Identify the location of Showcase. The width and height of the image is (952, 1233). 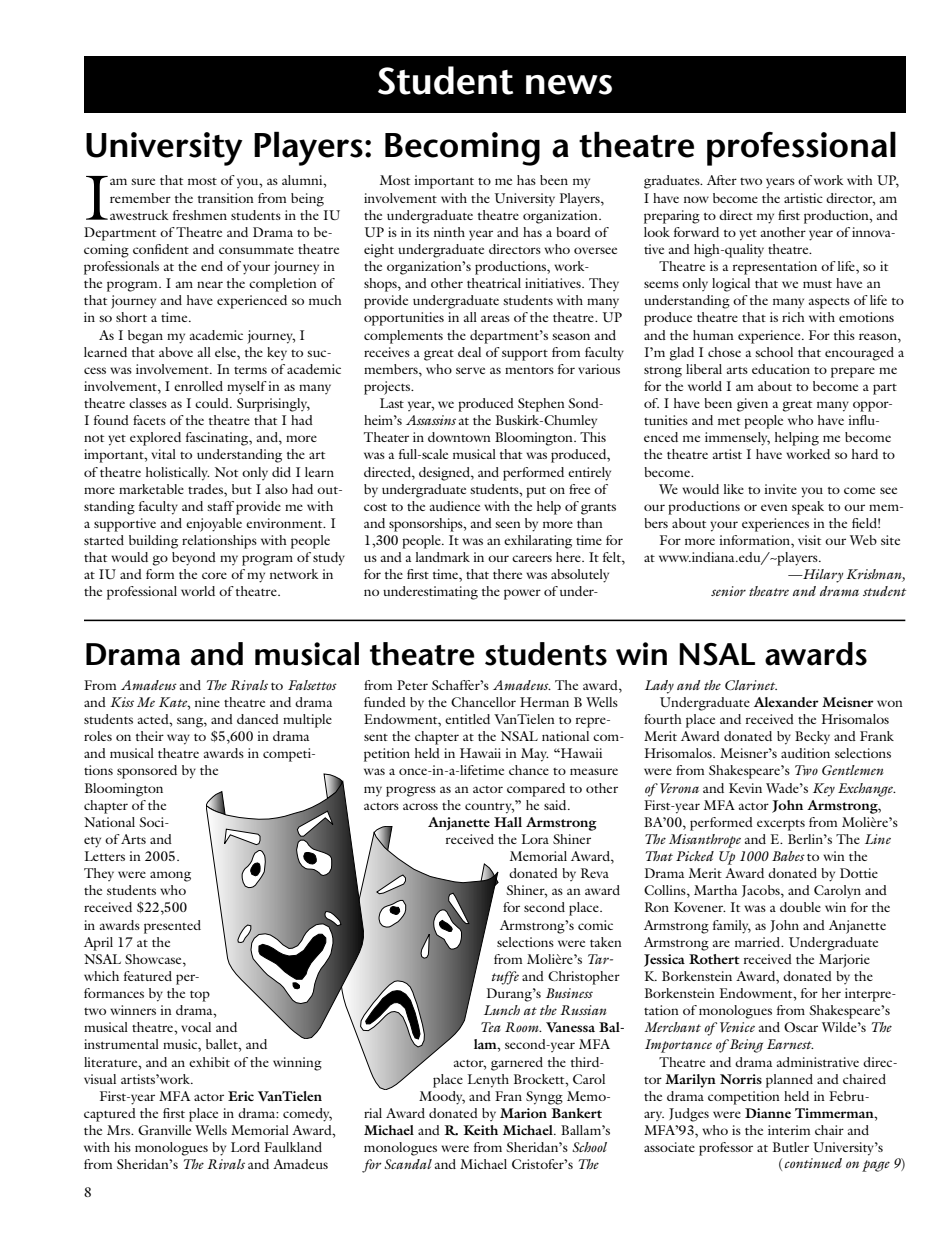
(154, 959).
